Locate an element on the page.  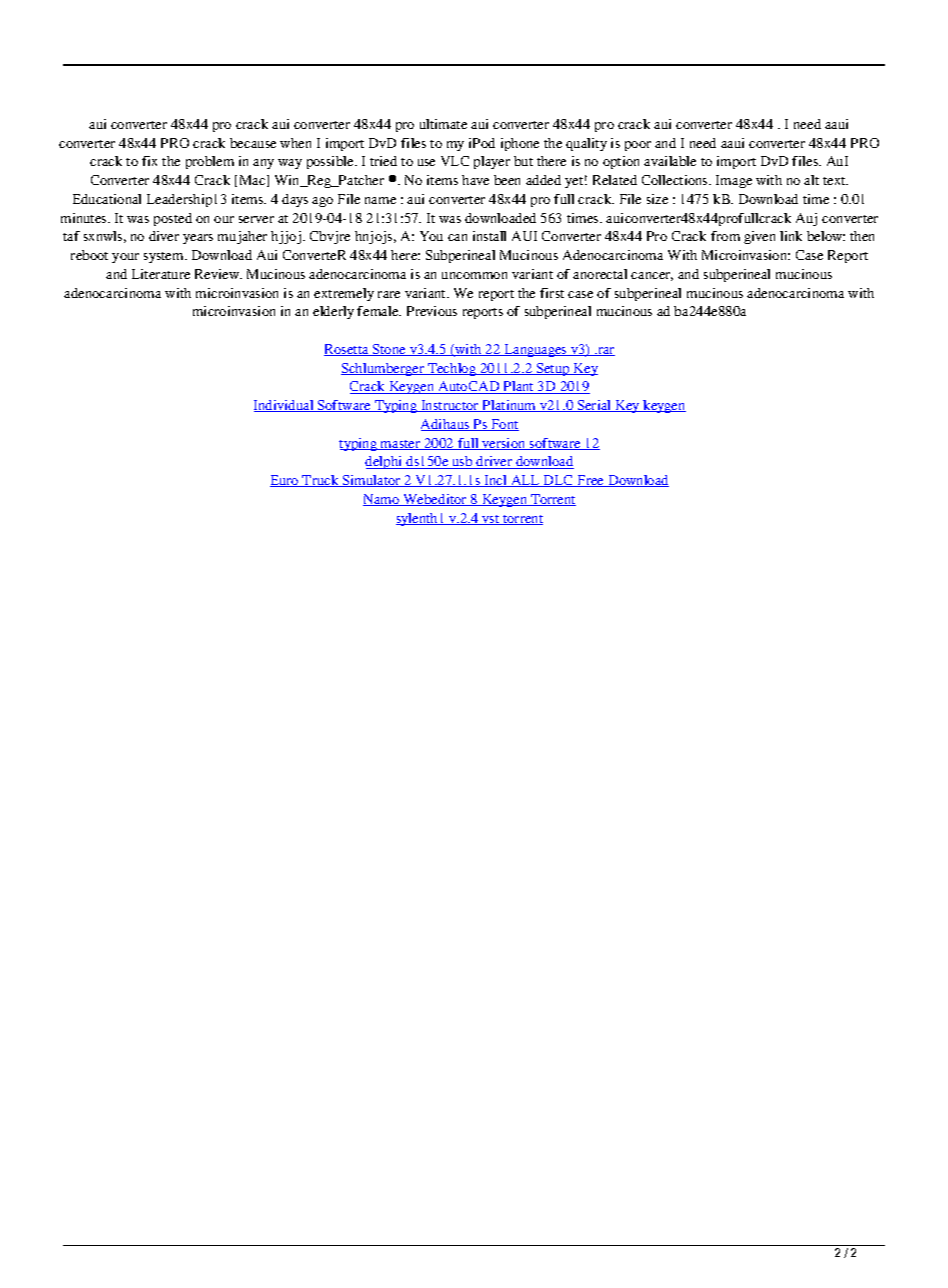
Serial is located at coordinates (594, 406).
